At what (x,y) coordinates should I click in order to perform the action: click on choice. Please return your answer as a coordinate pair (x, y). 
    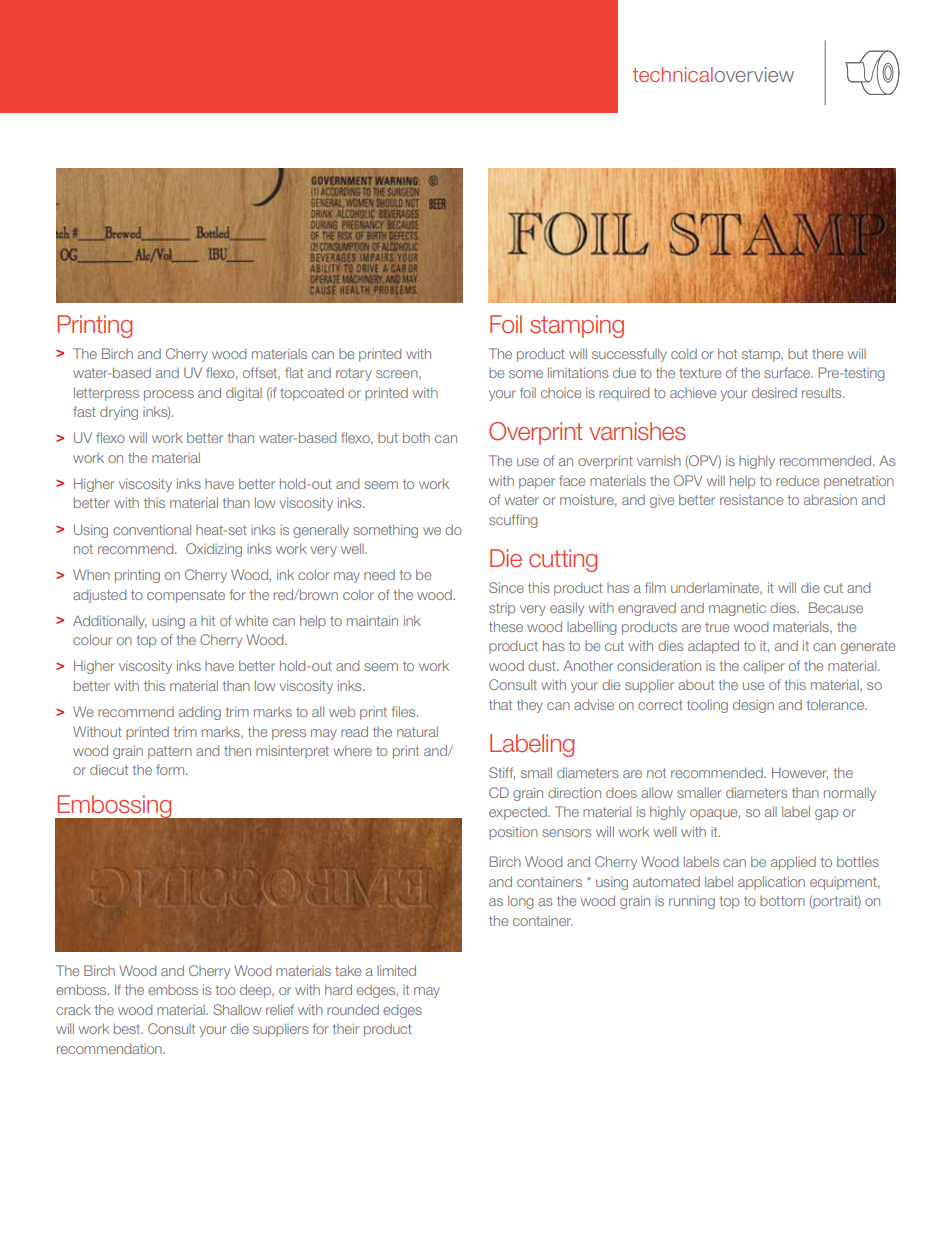
    Looking at the image, I should click on (561, 393).
